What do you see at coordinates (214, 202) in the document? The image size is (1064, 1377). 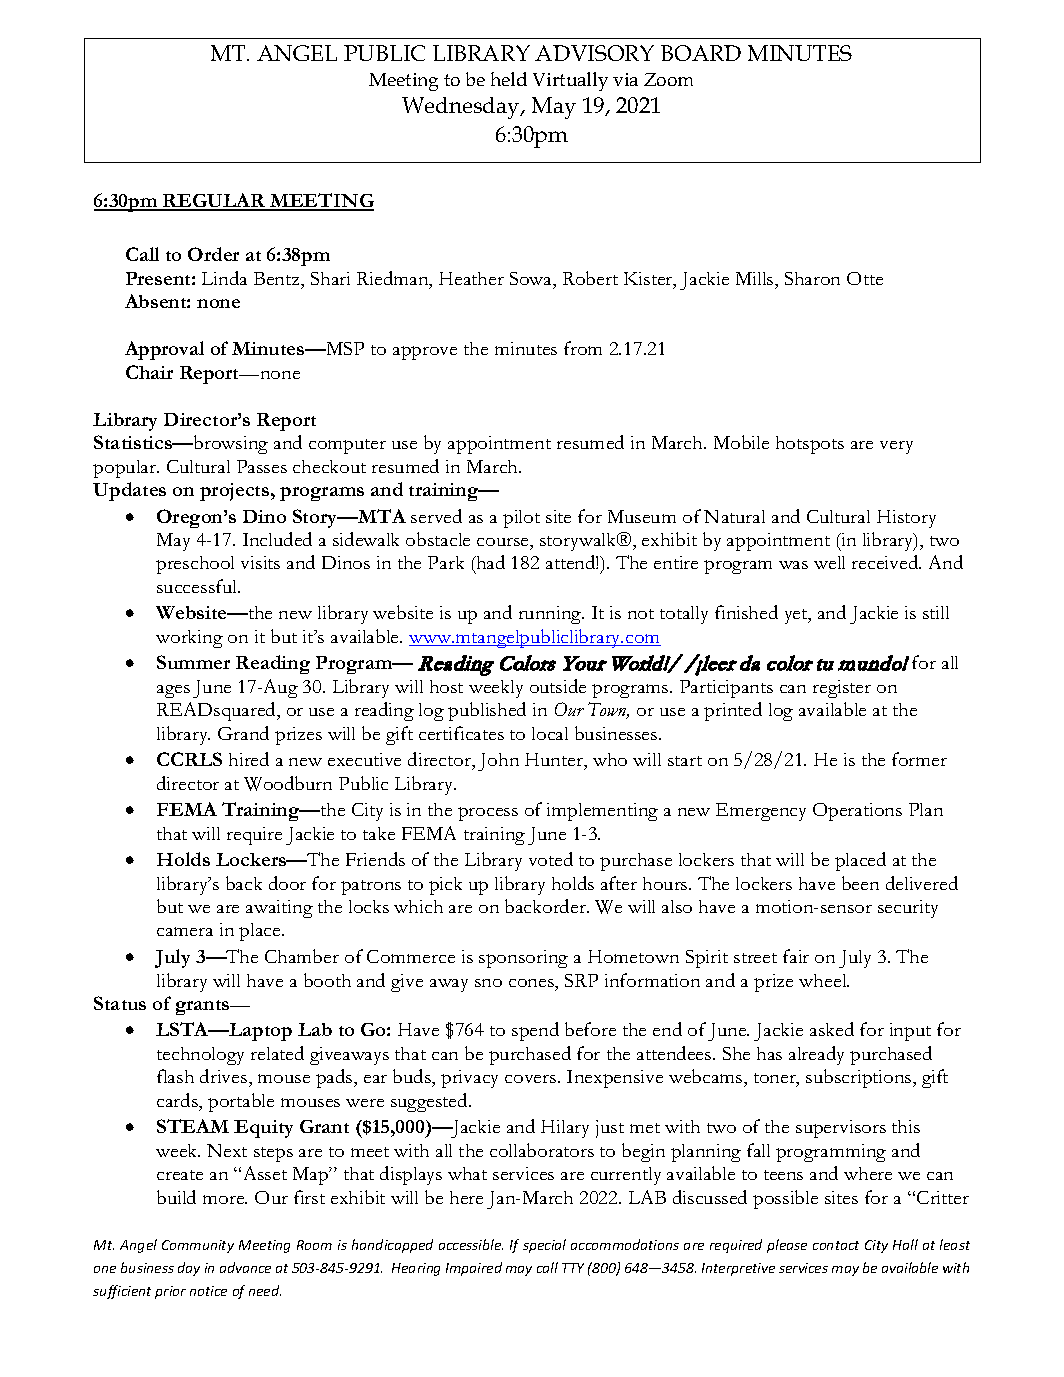 I see `REGULAR` at bounding box center [214, 202].
